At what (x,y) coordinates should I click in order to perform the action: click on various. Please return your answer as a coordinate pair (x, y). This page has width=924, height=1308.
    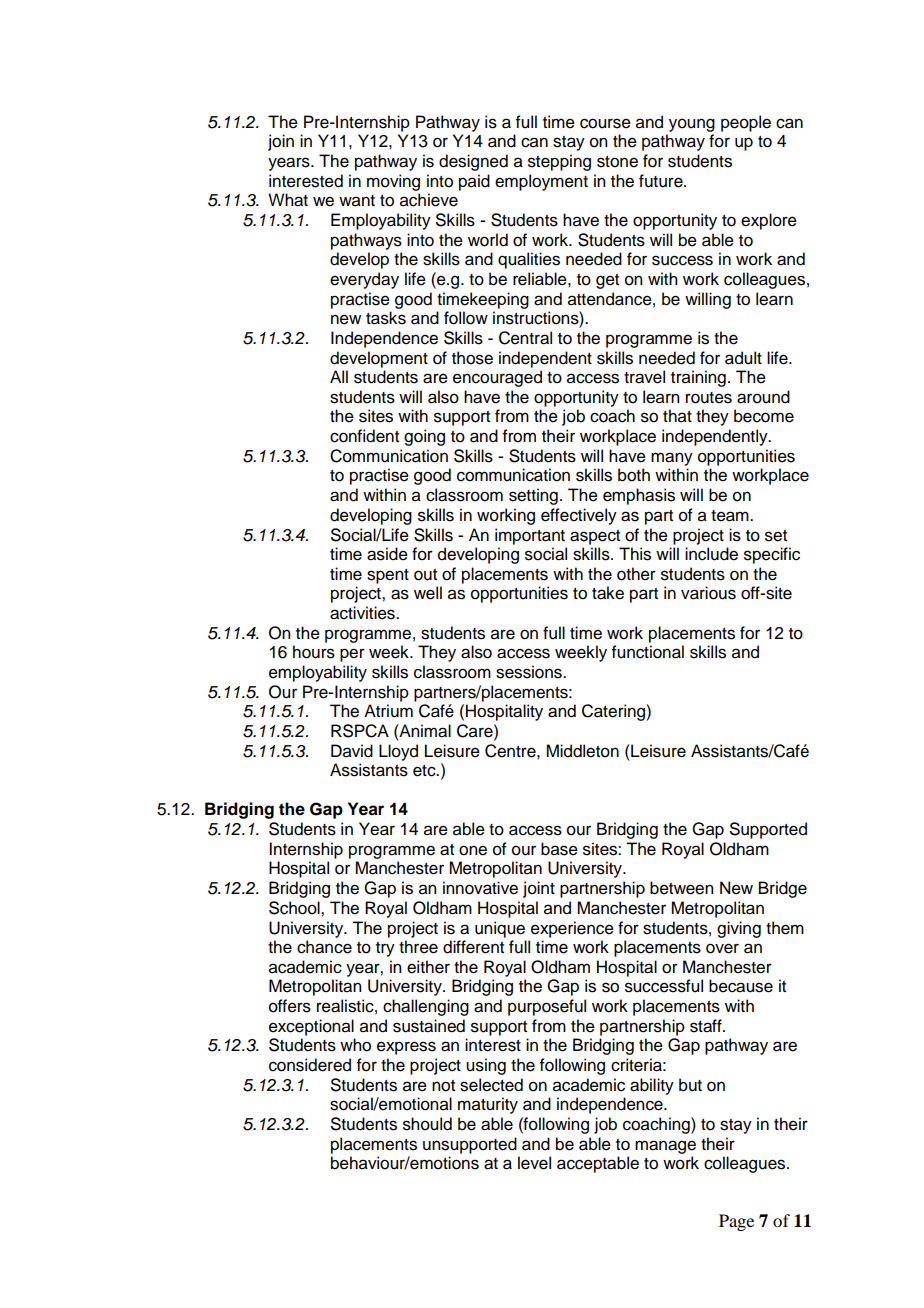
    Looking at the image, I should click on (708, 593).
